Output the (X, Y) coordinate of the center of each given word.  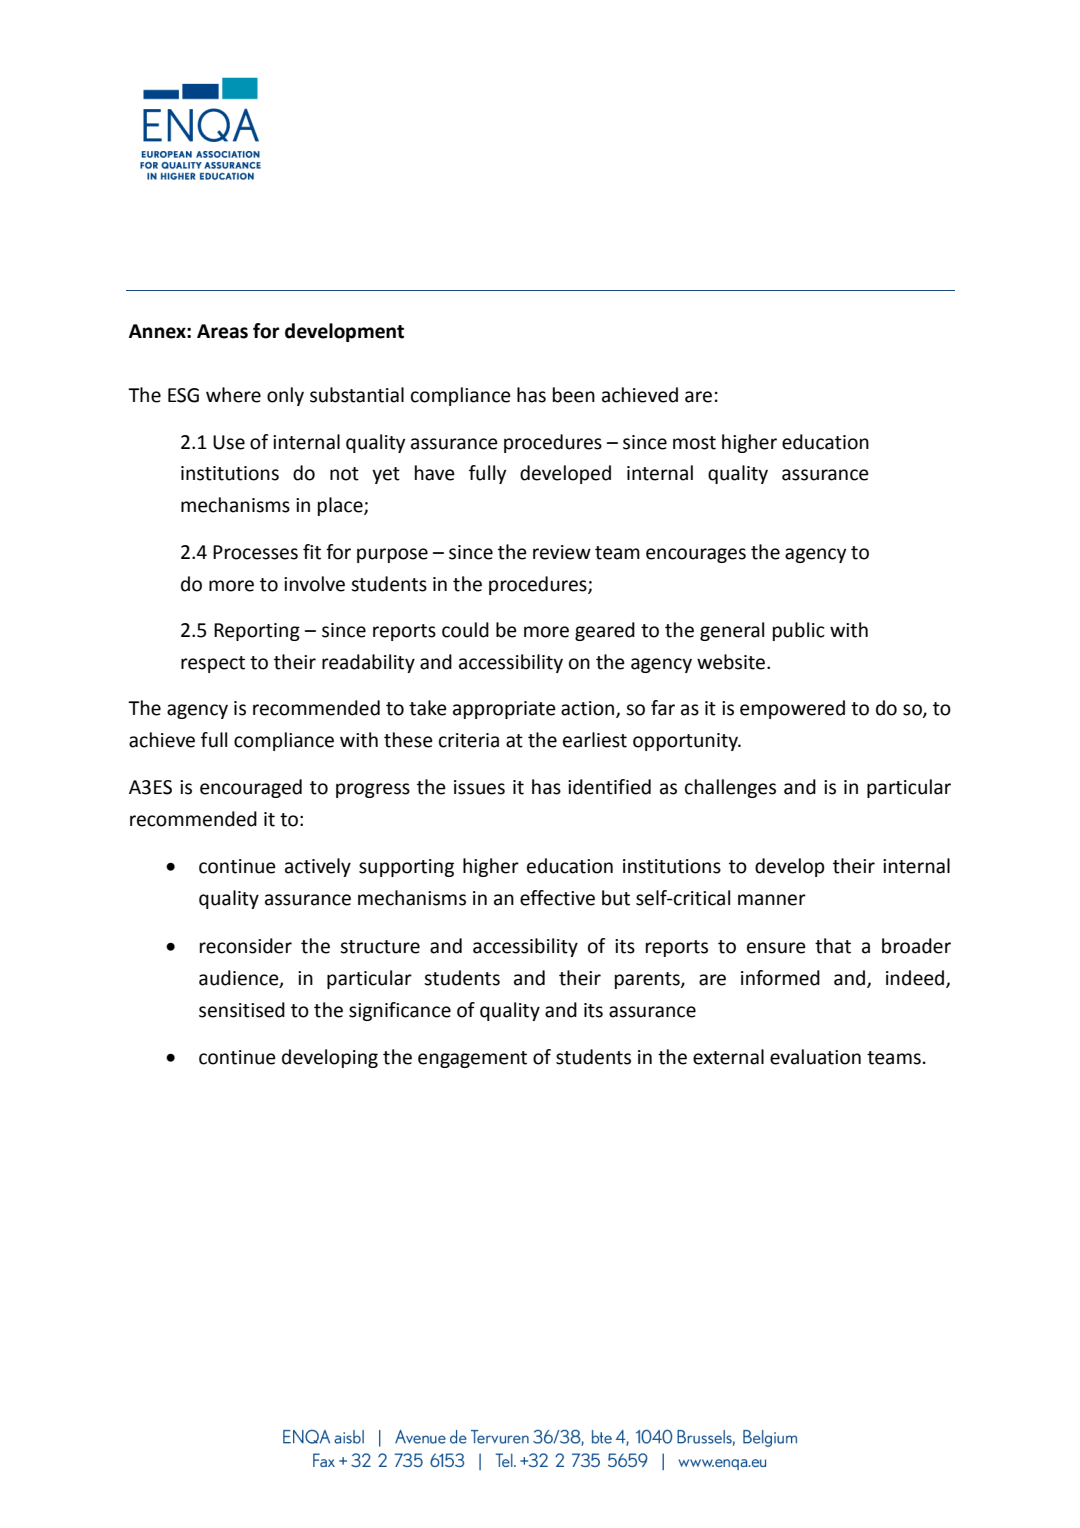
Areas (222, 331)
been (574, 395)
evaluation (815, 1057)
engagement (472, 1059)
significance (400, 1011)
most (694, 443)
